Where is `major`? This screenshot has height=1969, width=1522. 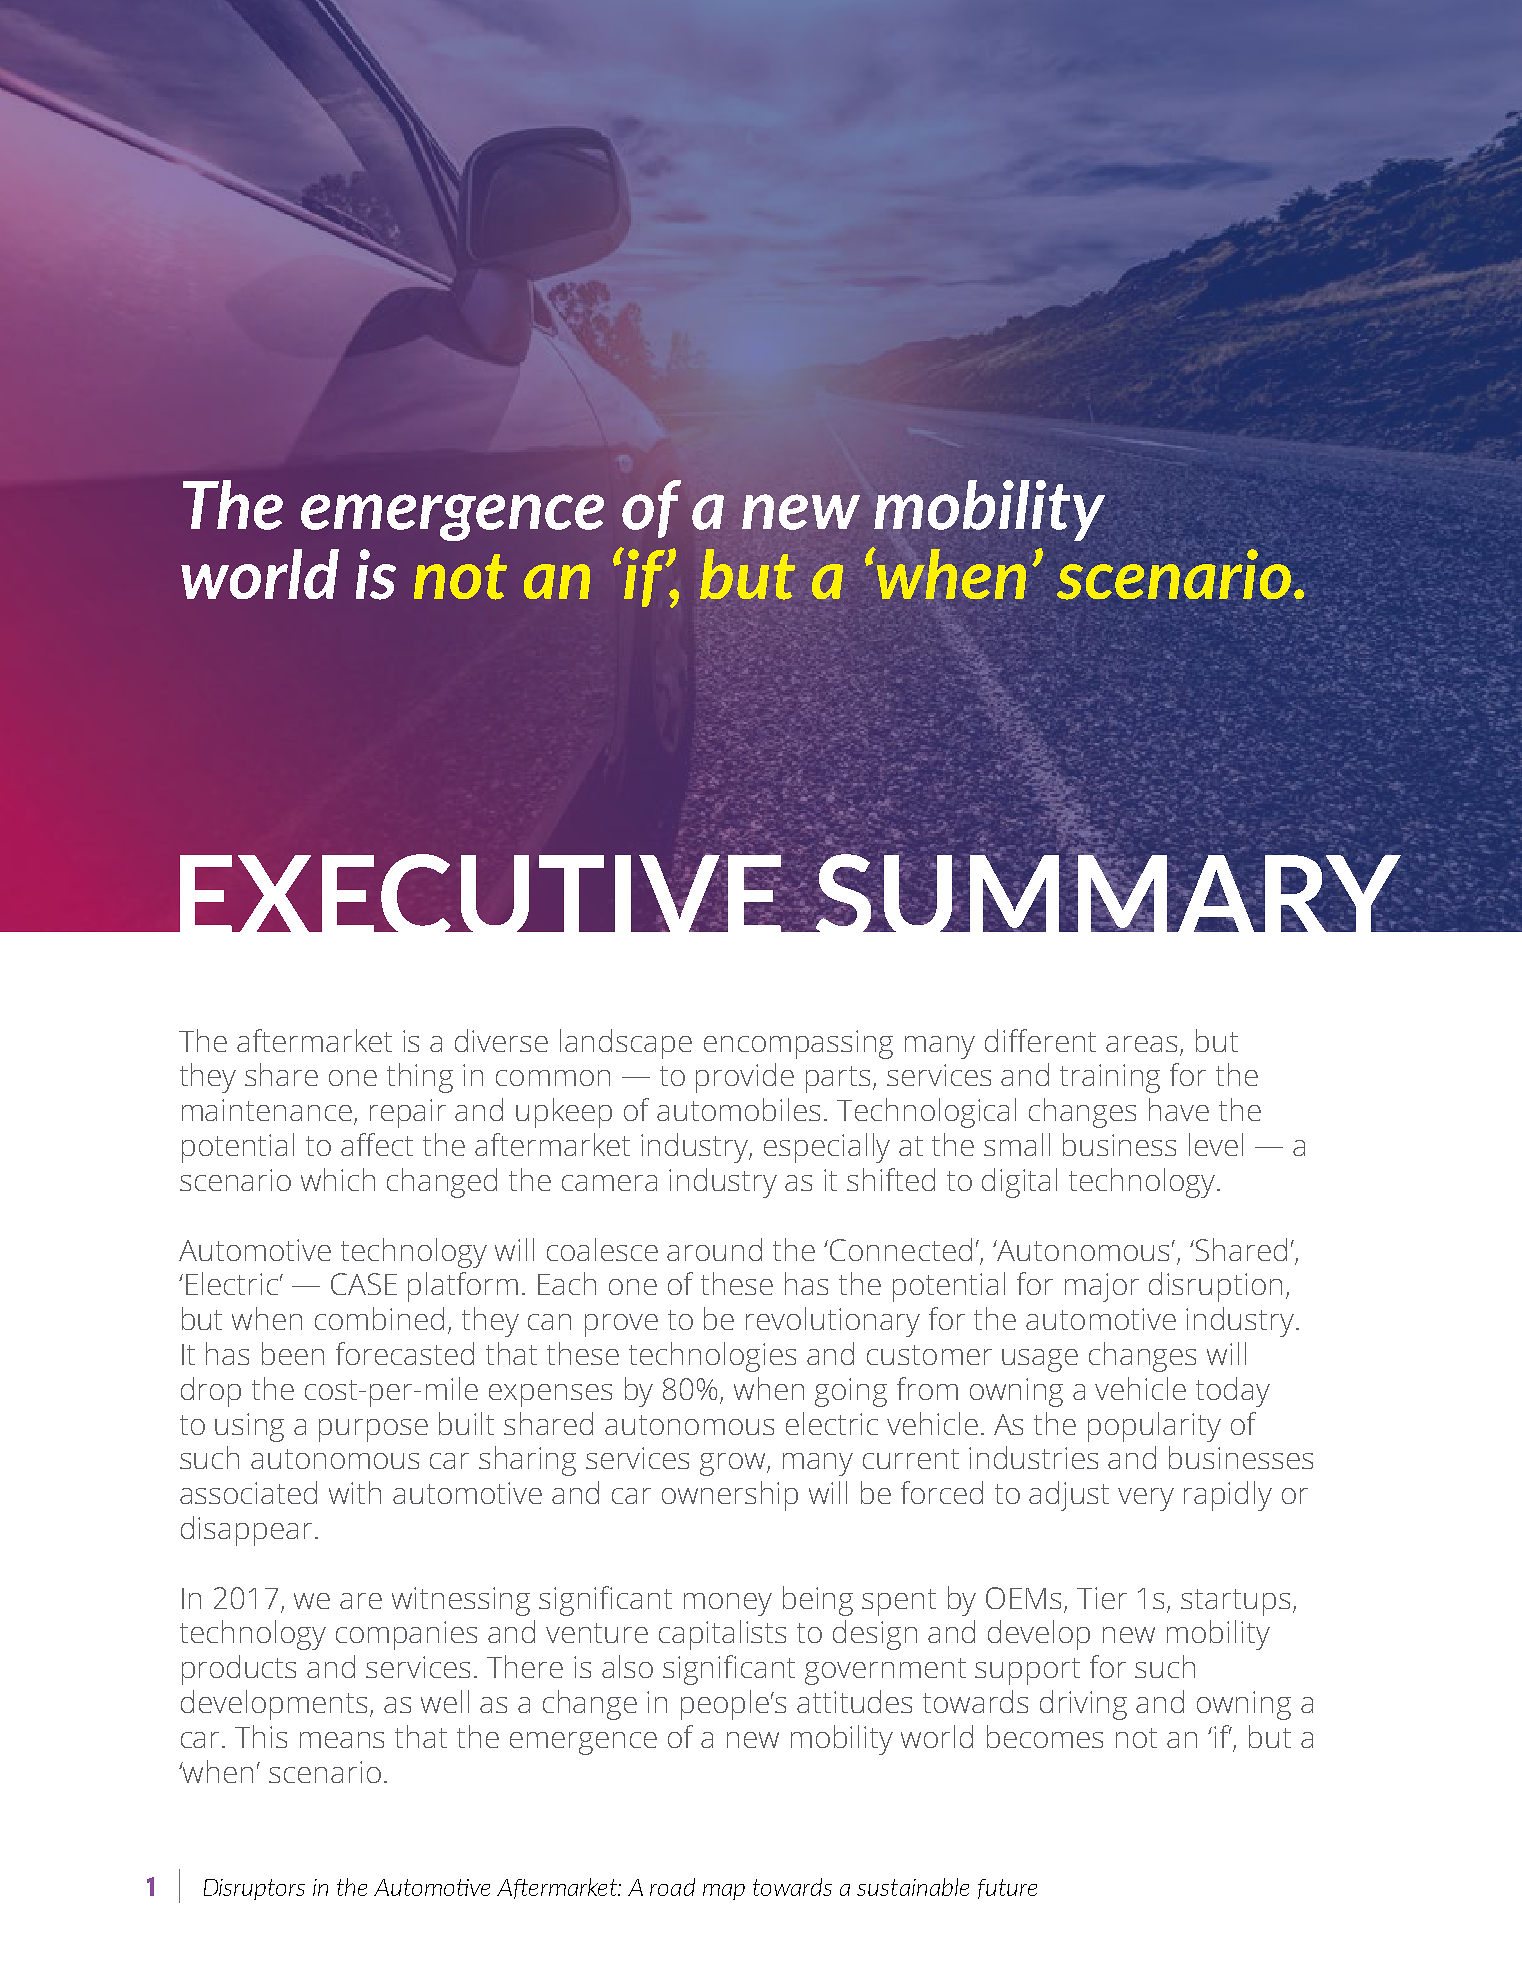
major is located at coordinates (1102, 1287).
